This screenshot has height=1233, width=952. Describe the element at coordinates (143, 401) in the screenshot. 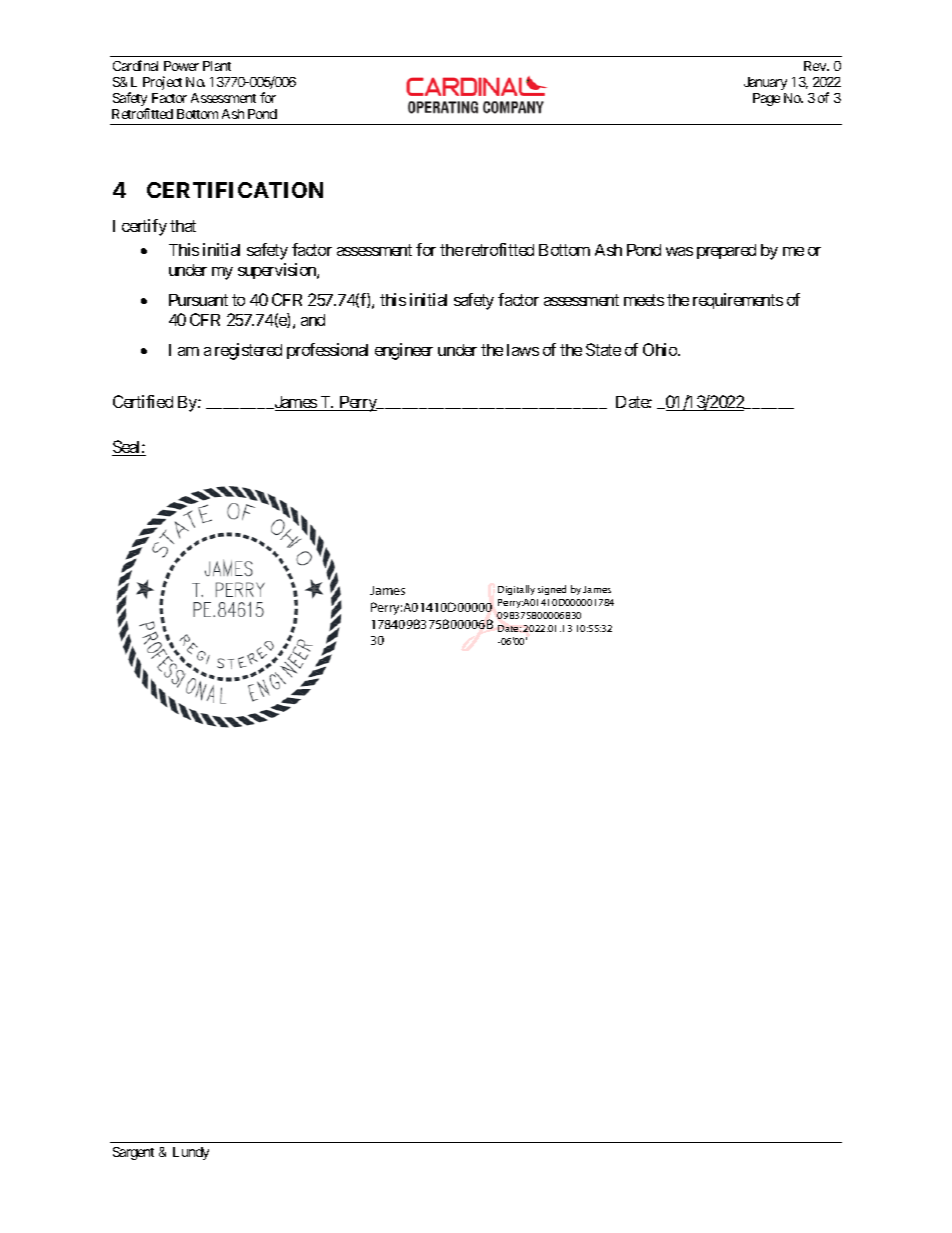

I see `Certified` at that location.
